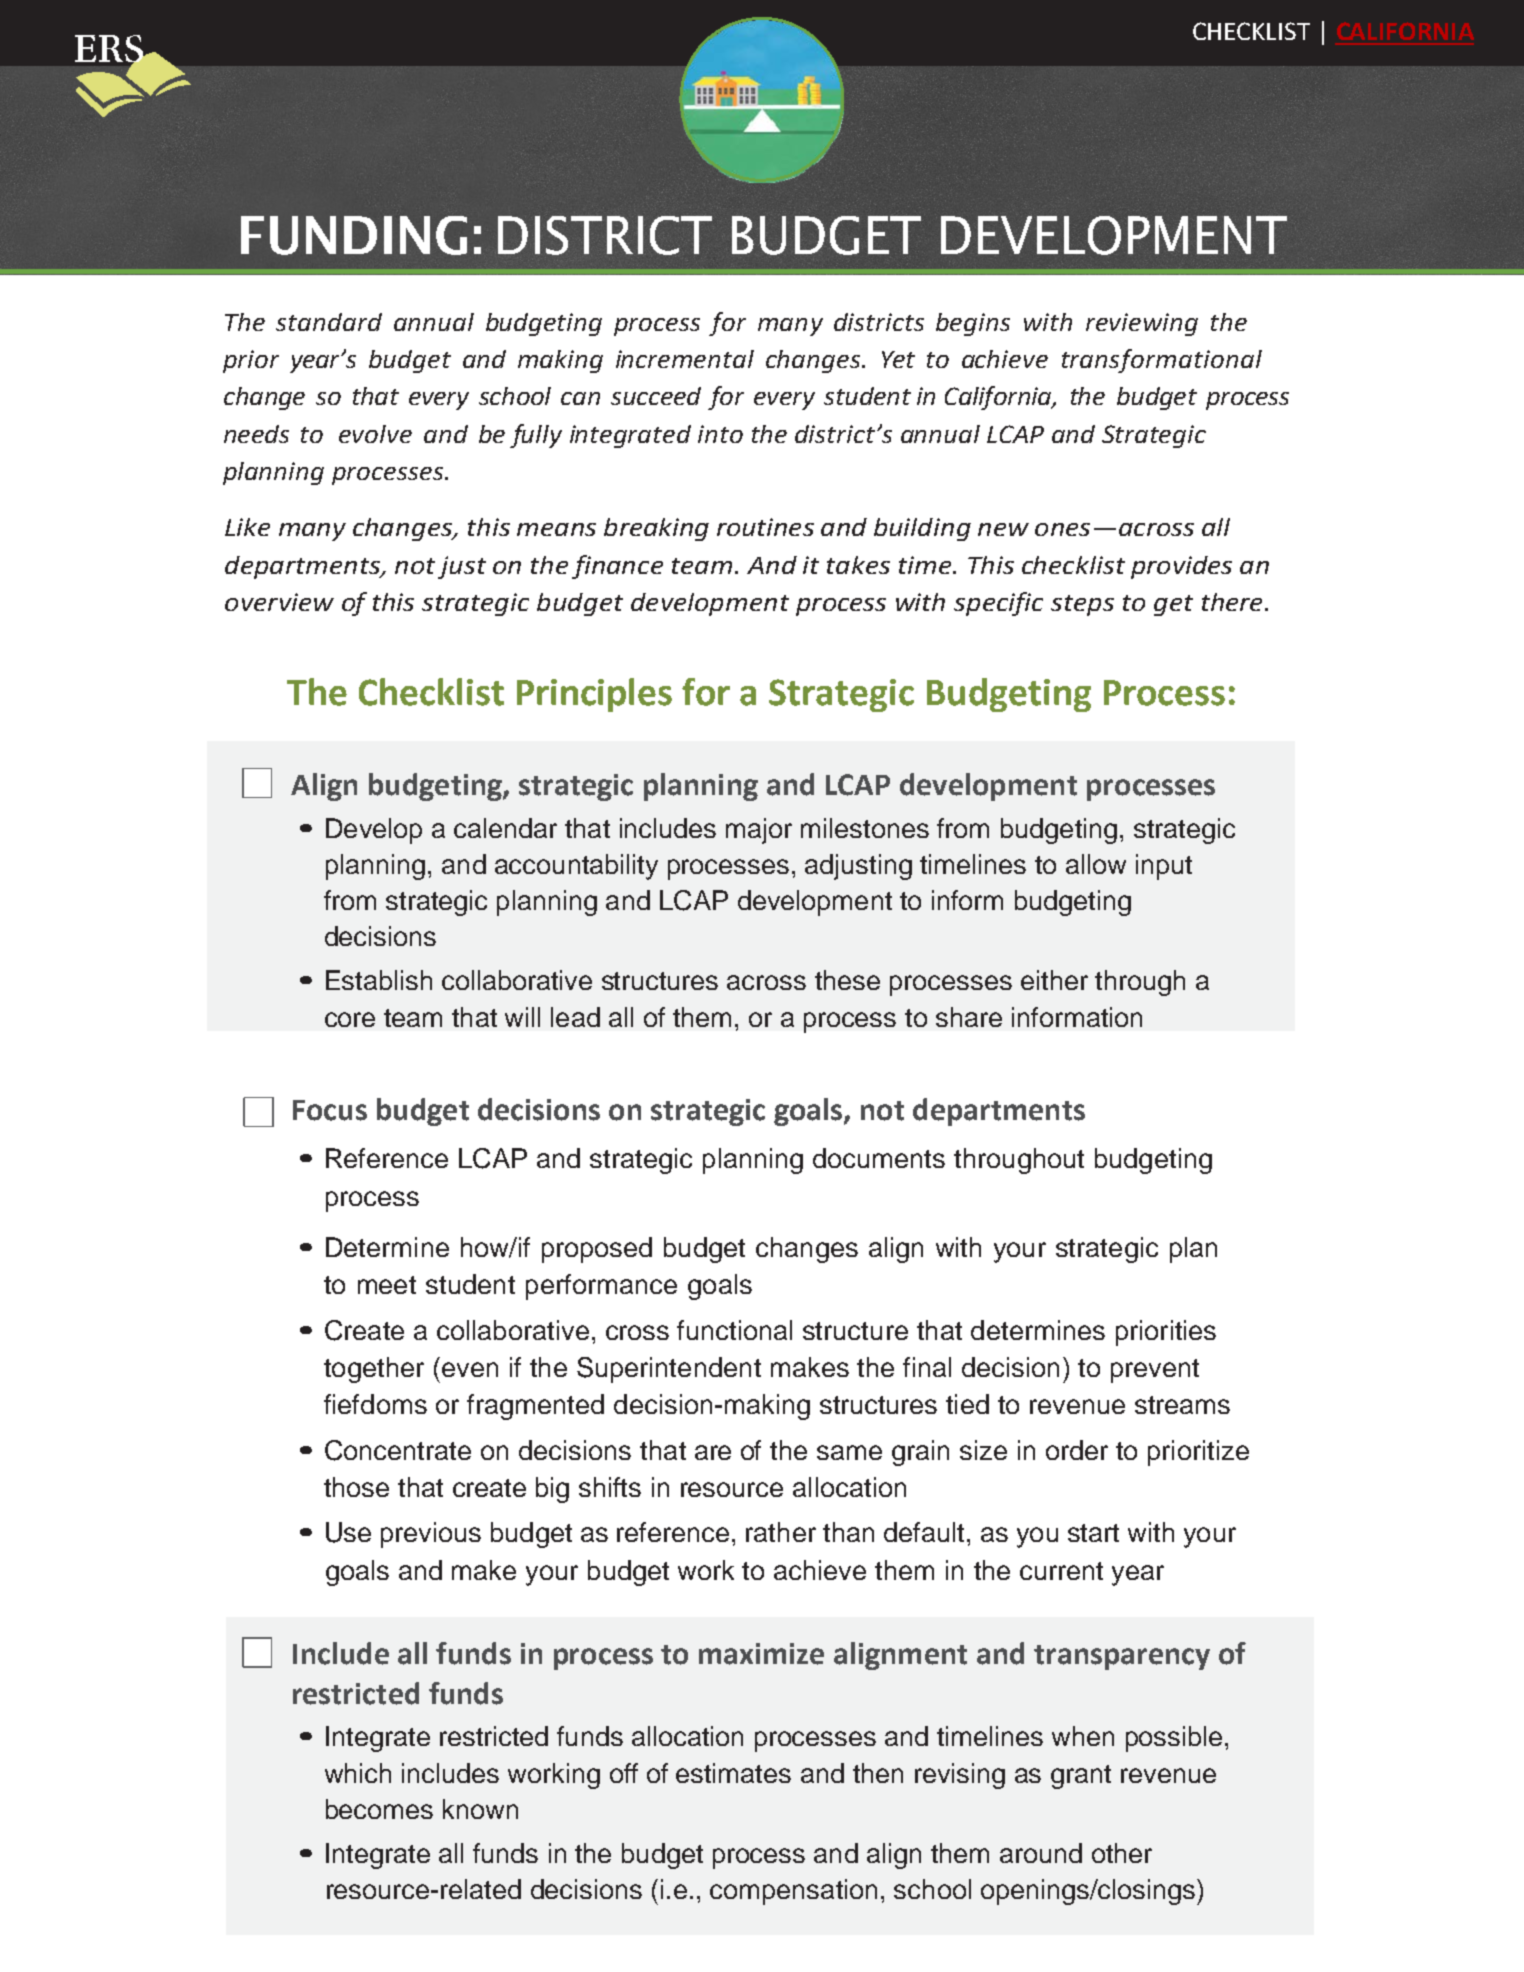 This image has width=1524, height=1972. What do you see at coordinates (847, 980) in the image?
I see `these` at bounding box center [847, 980].
